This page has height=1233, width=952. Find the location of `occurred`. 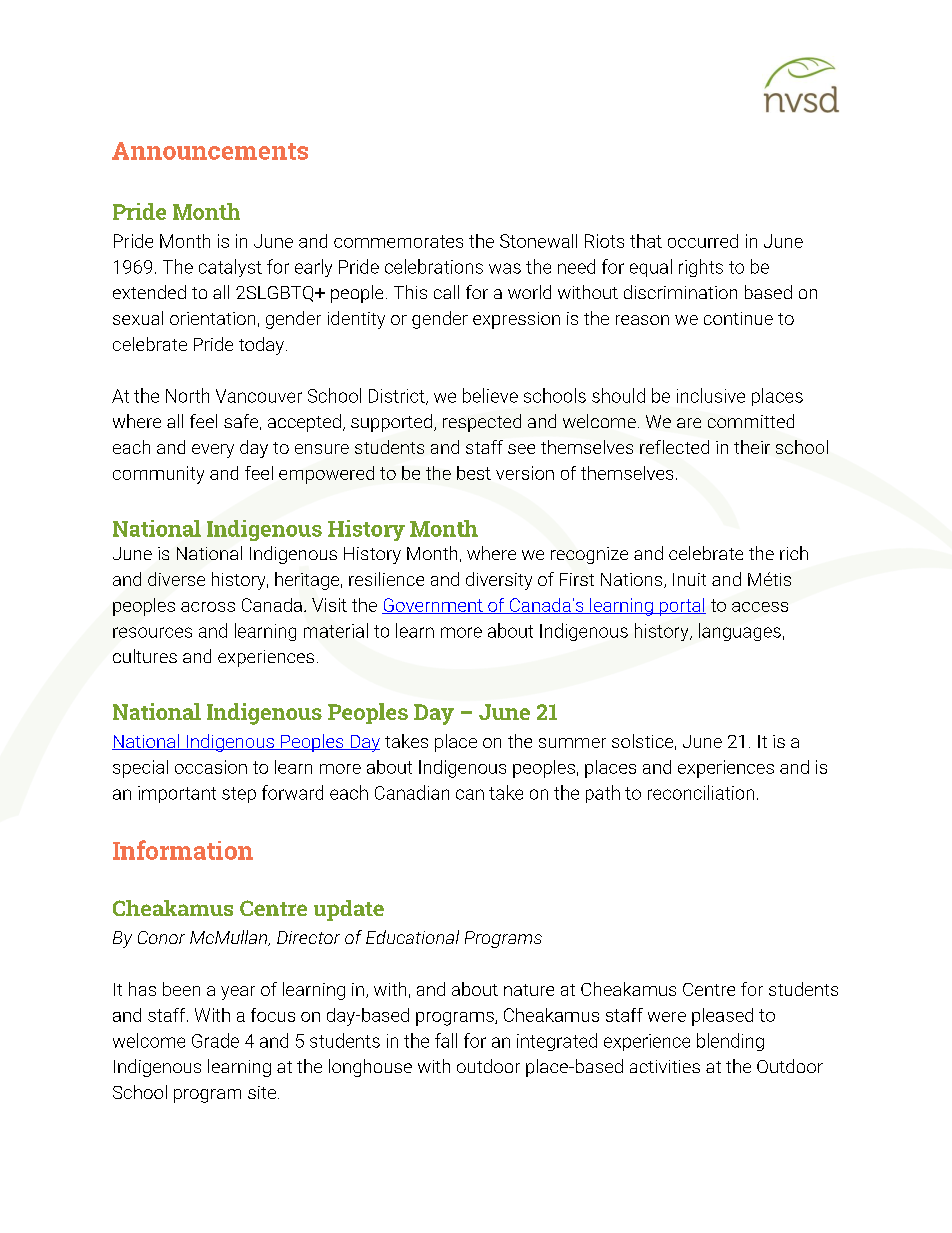

occurred is located at coordinates (703, 241).
